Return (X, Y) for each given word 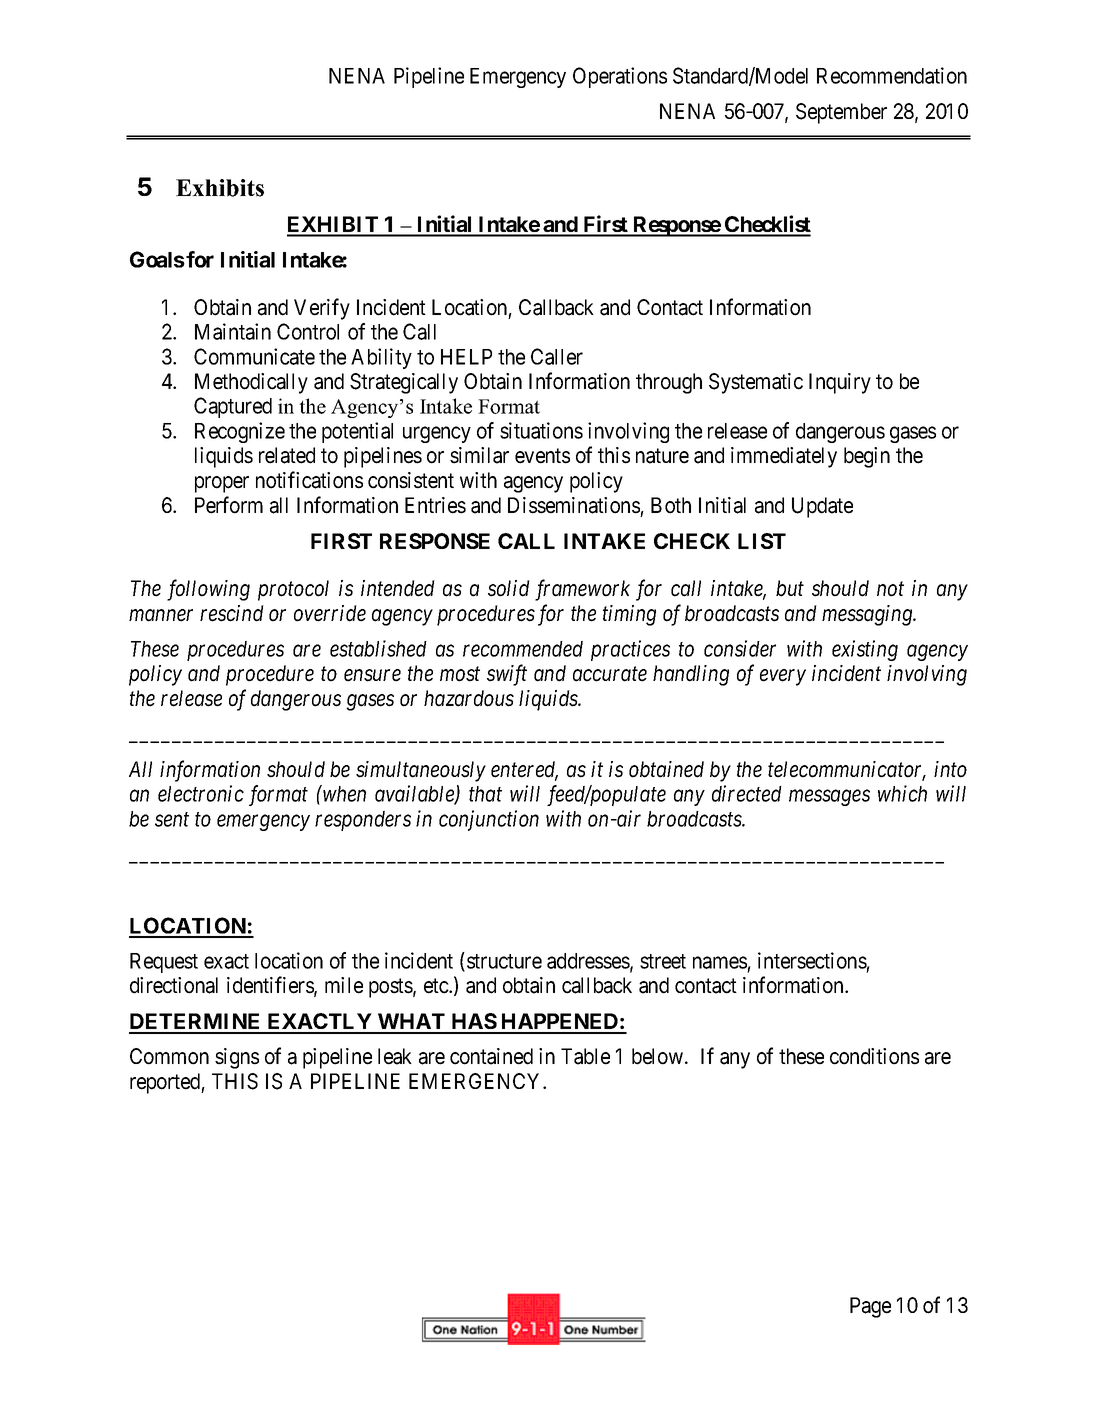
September (841, 113)
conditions (874, 1056)
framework (582, 590)
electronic (201, 793)
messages (829, 798)
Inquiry (840, 383)
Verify (322, 309)
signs (237, 1058)
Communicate (254, 356)
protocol (293, 590)
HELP (466, 357)
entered (524, 770)
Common (169, 1056)
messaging (868, 615)
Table (585, 1056)
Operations (620, 77)
